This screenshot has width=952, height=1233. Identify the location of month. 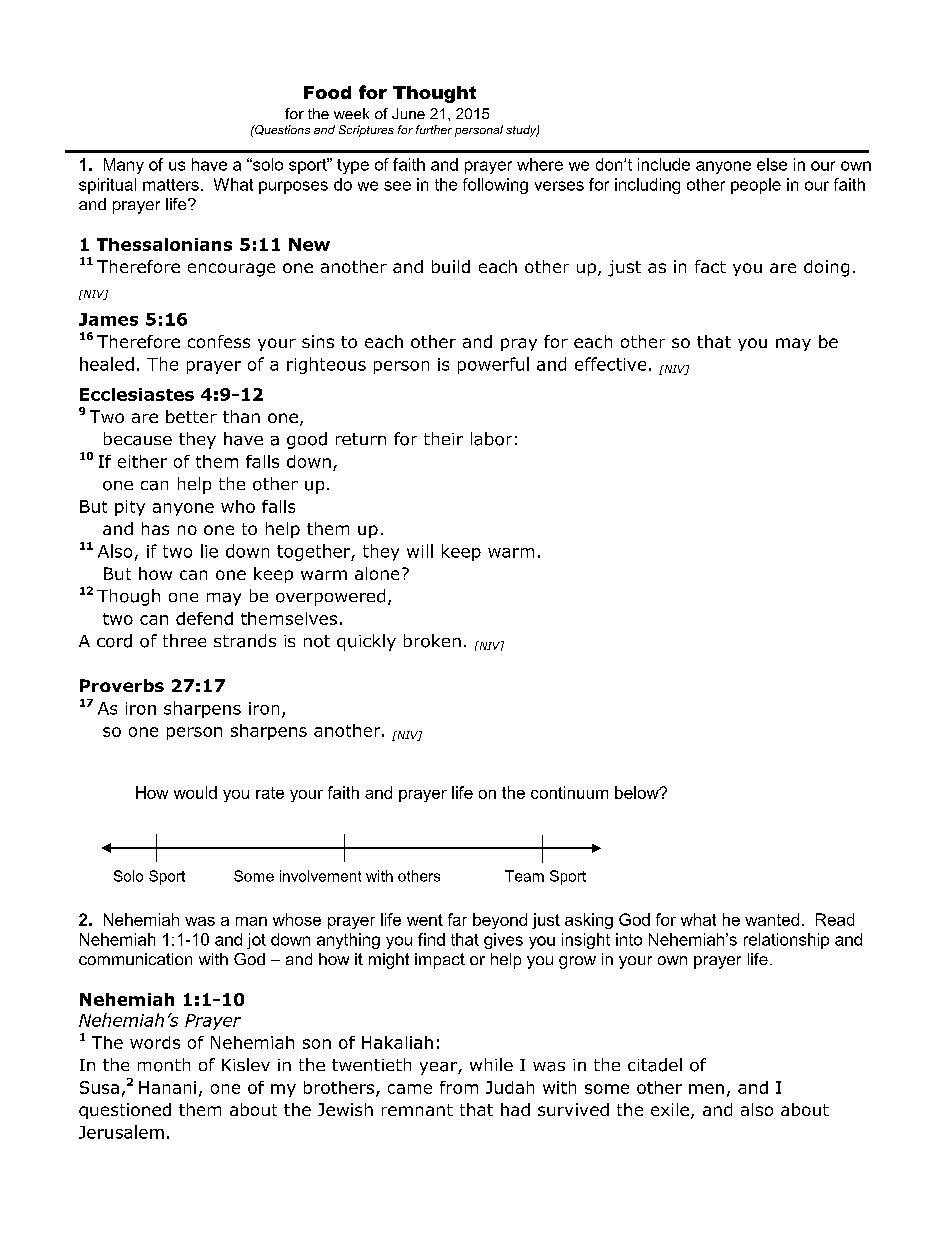
(164, 1065).
